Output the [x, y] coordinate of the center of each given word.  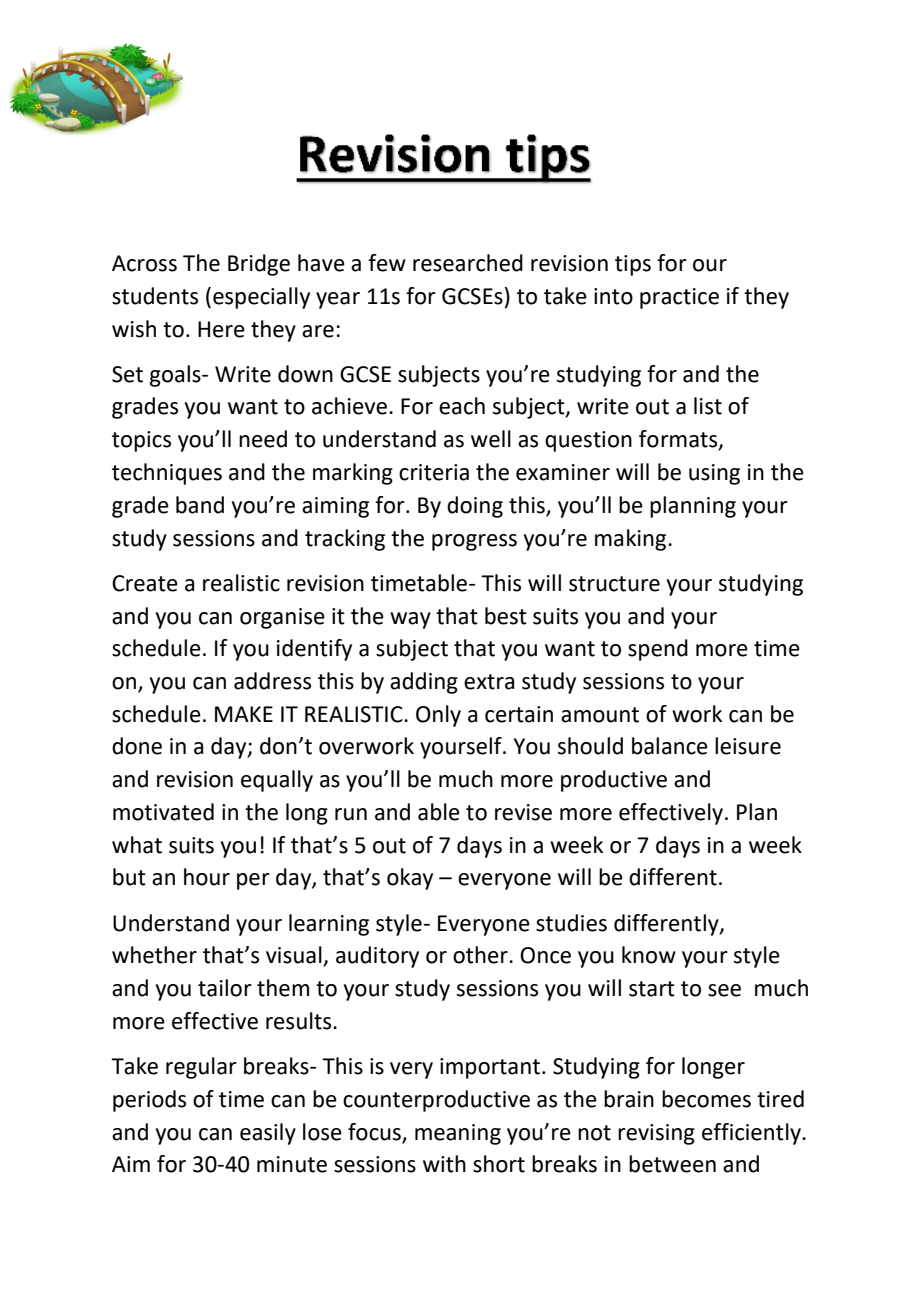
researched [468, 263]
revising [656, 1134]
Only [438, 716]
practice [679, 298]
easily [268, 1134]
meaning [458, 1134]
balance [670, 746]
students [155, 296]
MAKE [244, 714]
